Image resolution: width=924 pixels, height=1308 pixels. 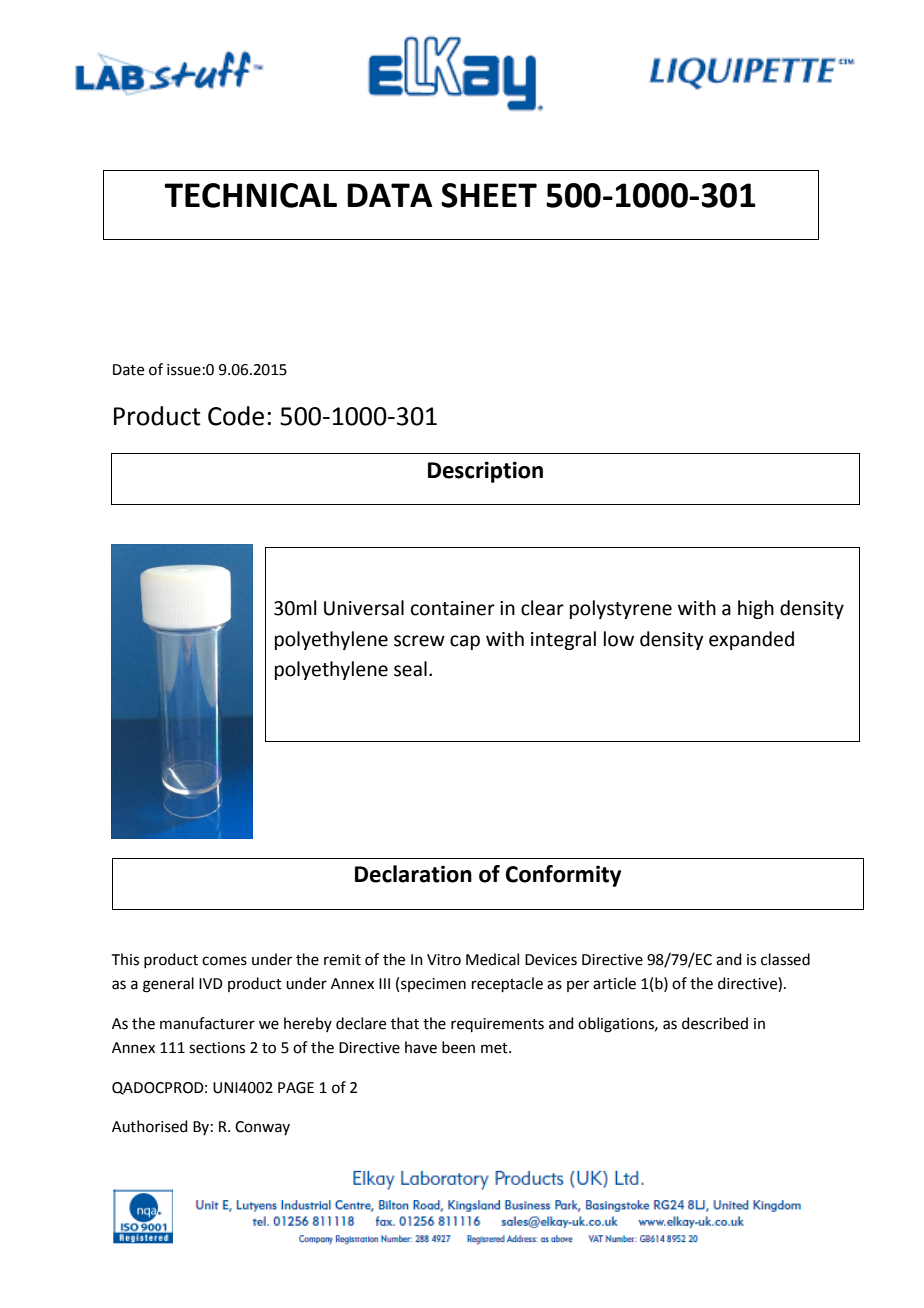 What do you see at coordinates (458, 1047) in the page?
I see `been` at bounding box center [458, 1047].
